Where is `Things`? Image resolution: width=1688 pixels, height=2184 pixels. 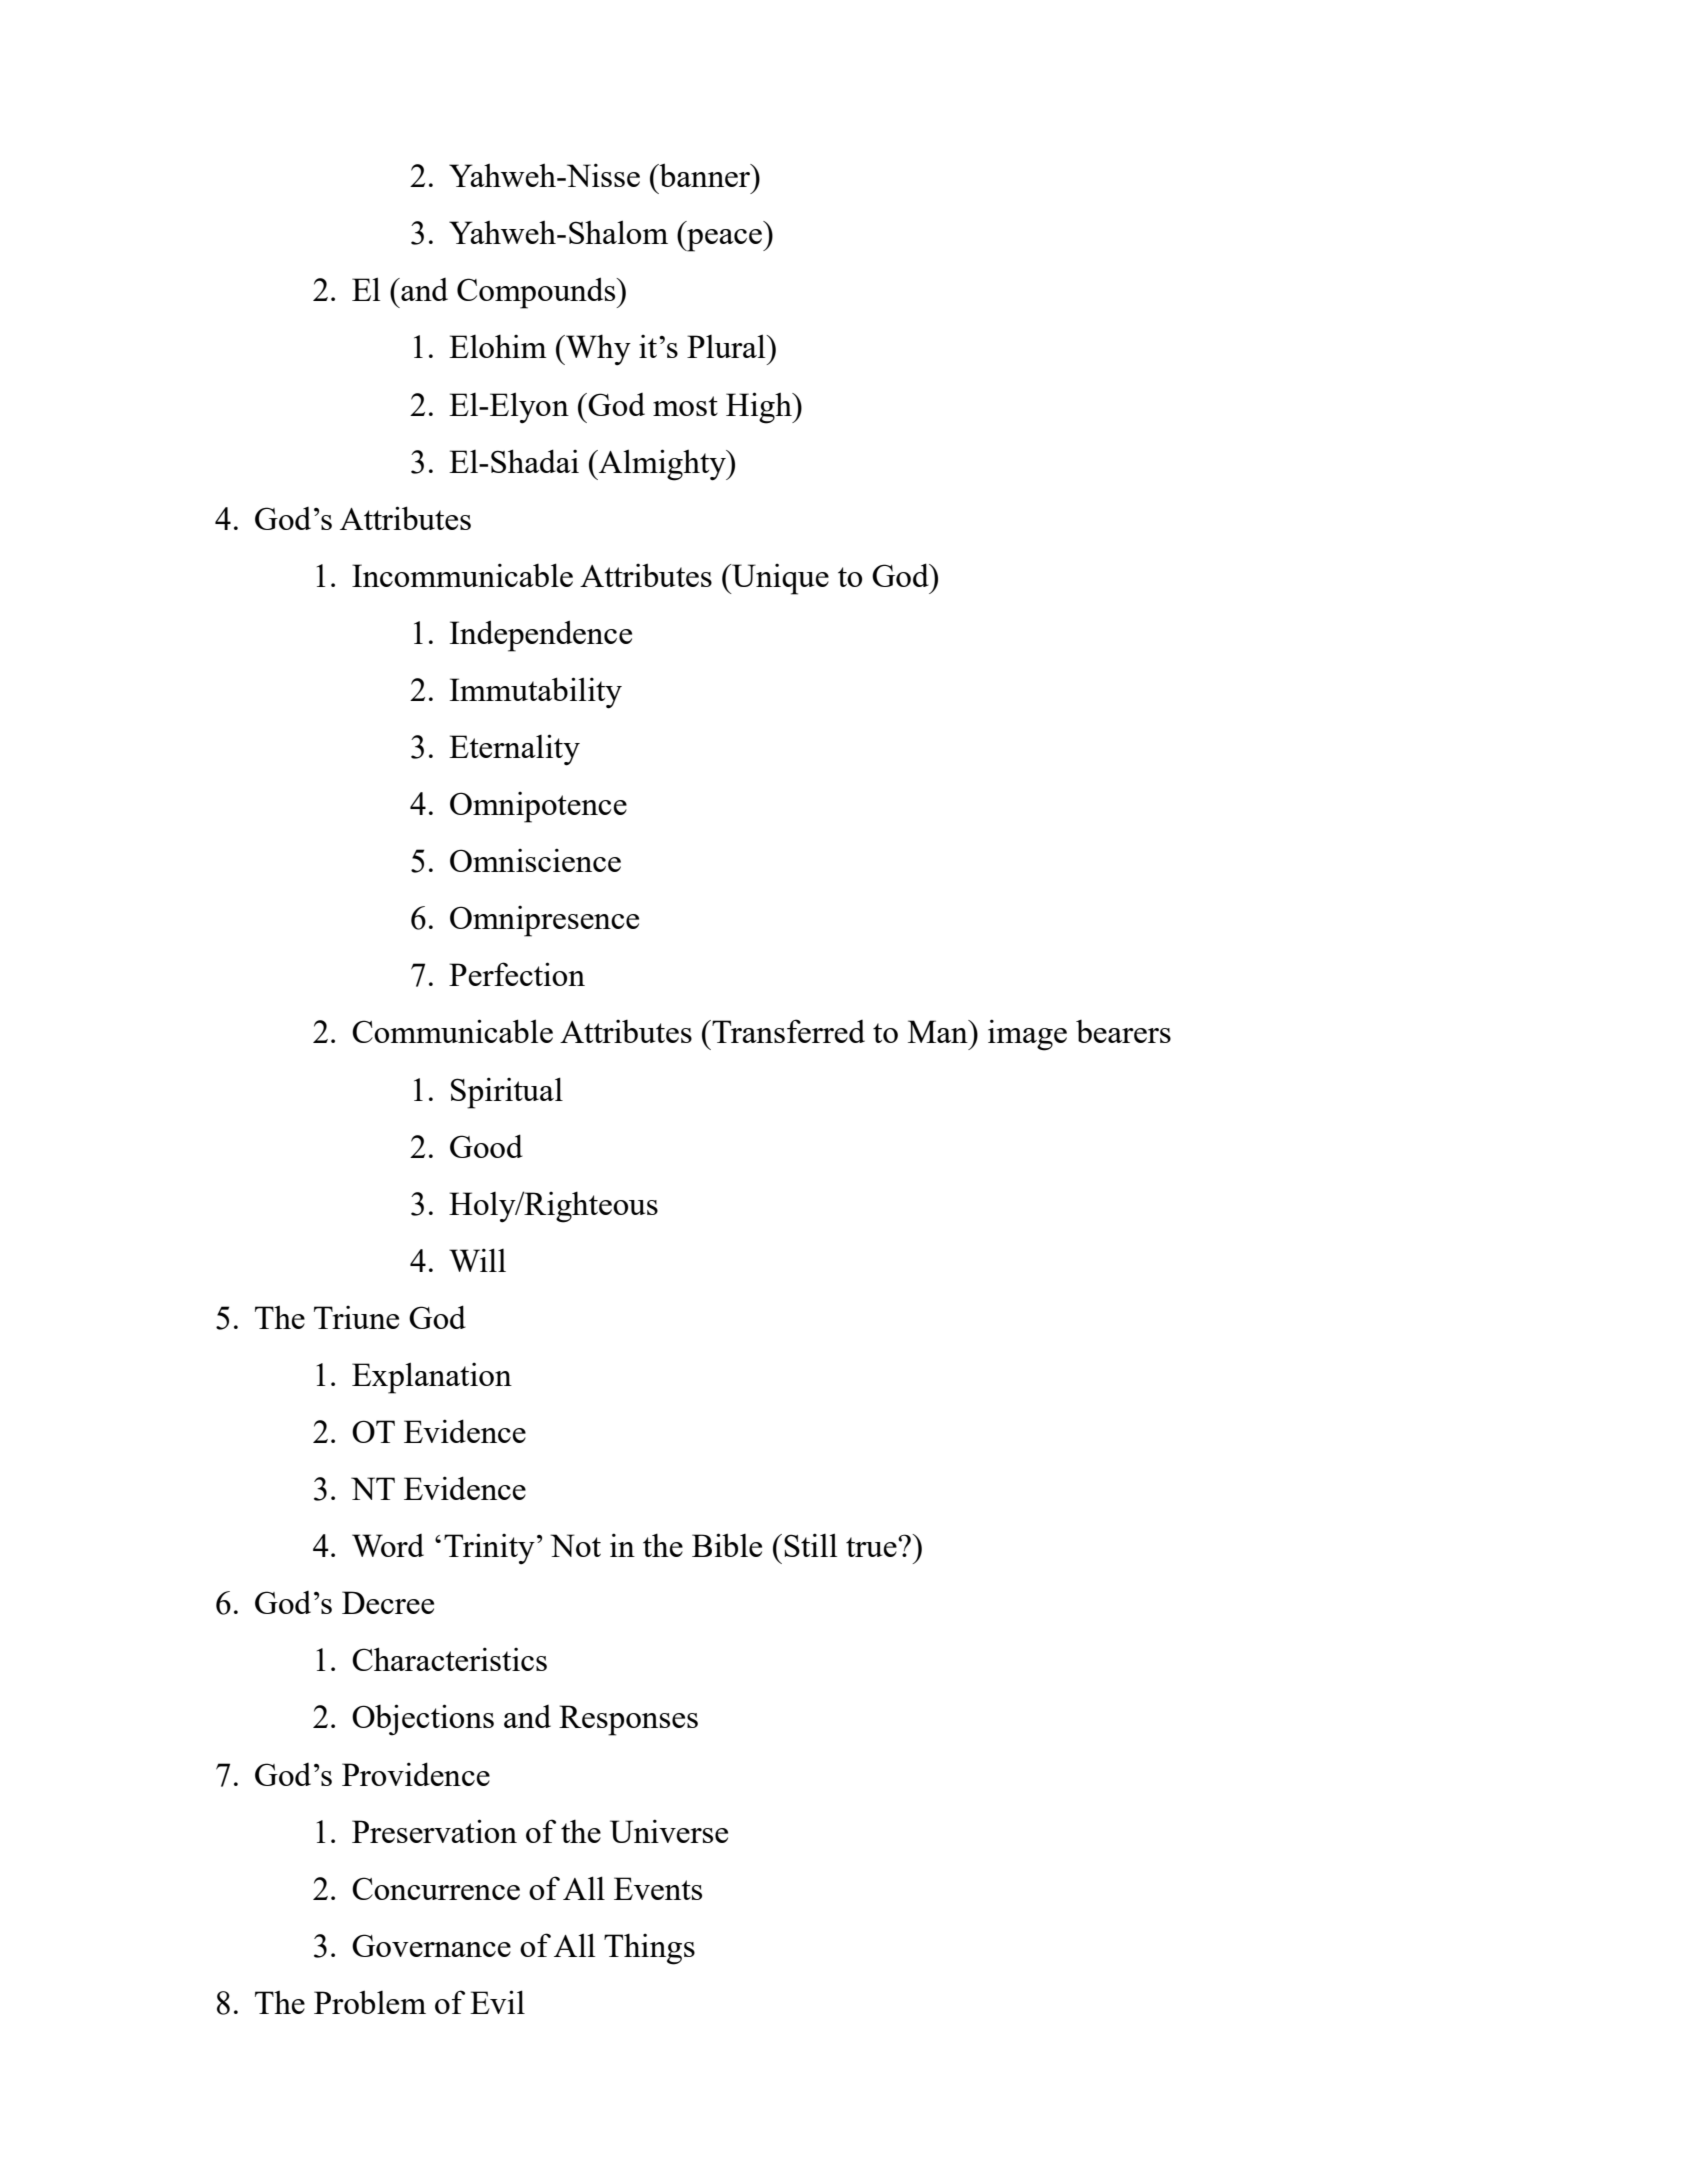 Things is located at coordinates (649, 1949).
